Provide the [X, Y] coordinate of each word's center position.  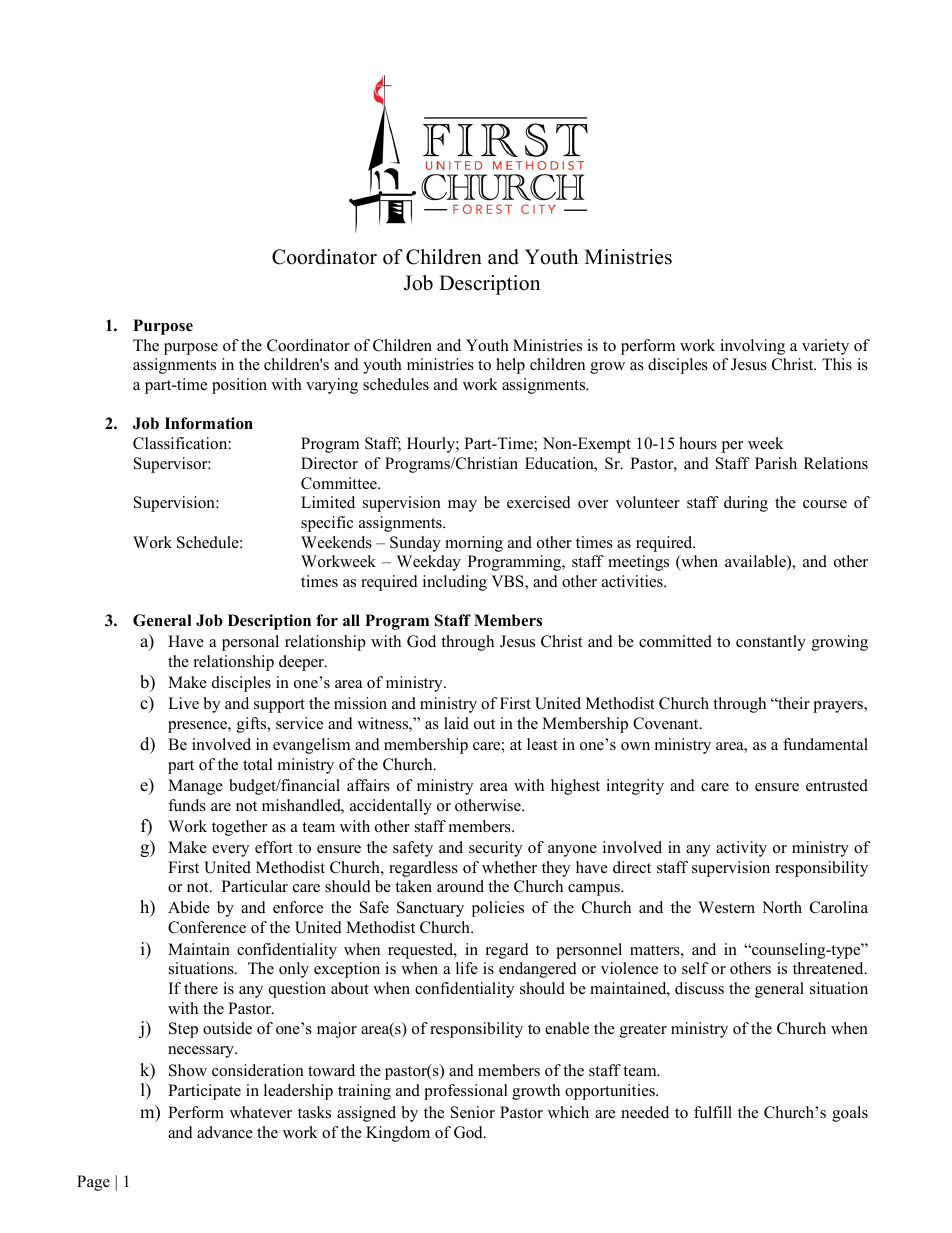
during [746, 504]
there [201, 988]
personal [250, 643]
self [695, 968]
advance [225, 1132]
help [510, 366]
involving [752, 347]
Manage [195, 787]
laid [456, 723]
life [467, 968]
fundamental [825, 744]
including [455, 583]
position [239, 386]
